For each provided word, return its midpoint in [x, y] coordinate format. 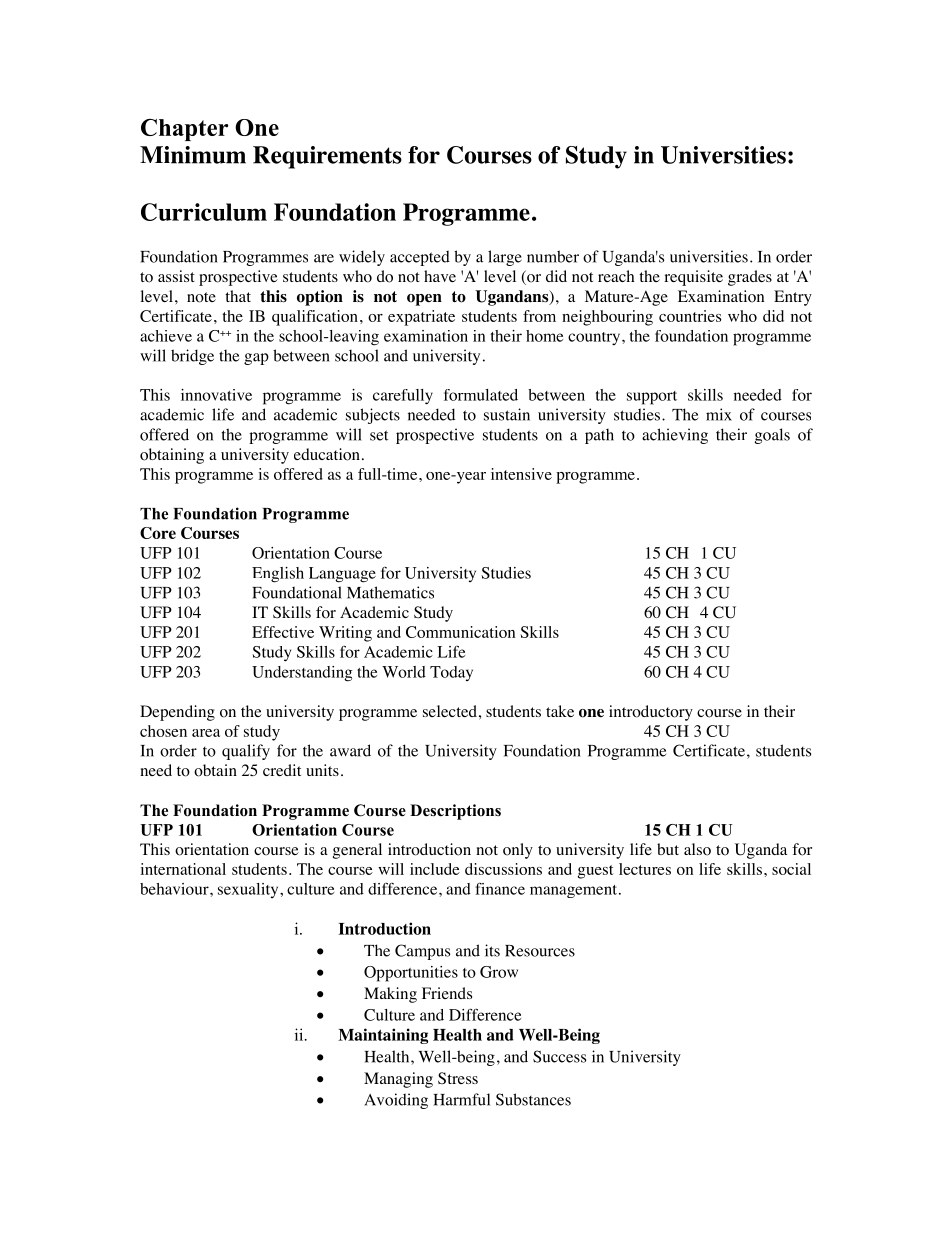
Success [559, 1056]
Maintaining [383, 1036]
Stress [458, 1078]
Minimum [193, 155]
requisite [693, 278]
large [505, 258]
